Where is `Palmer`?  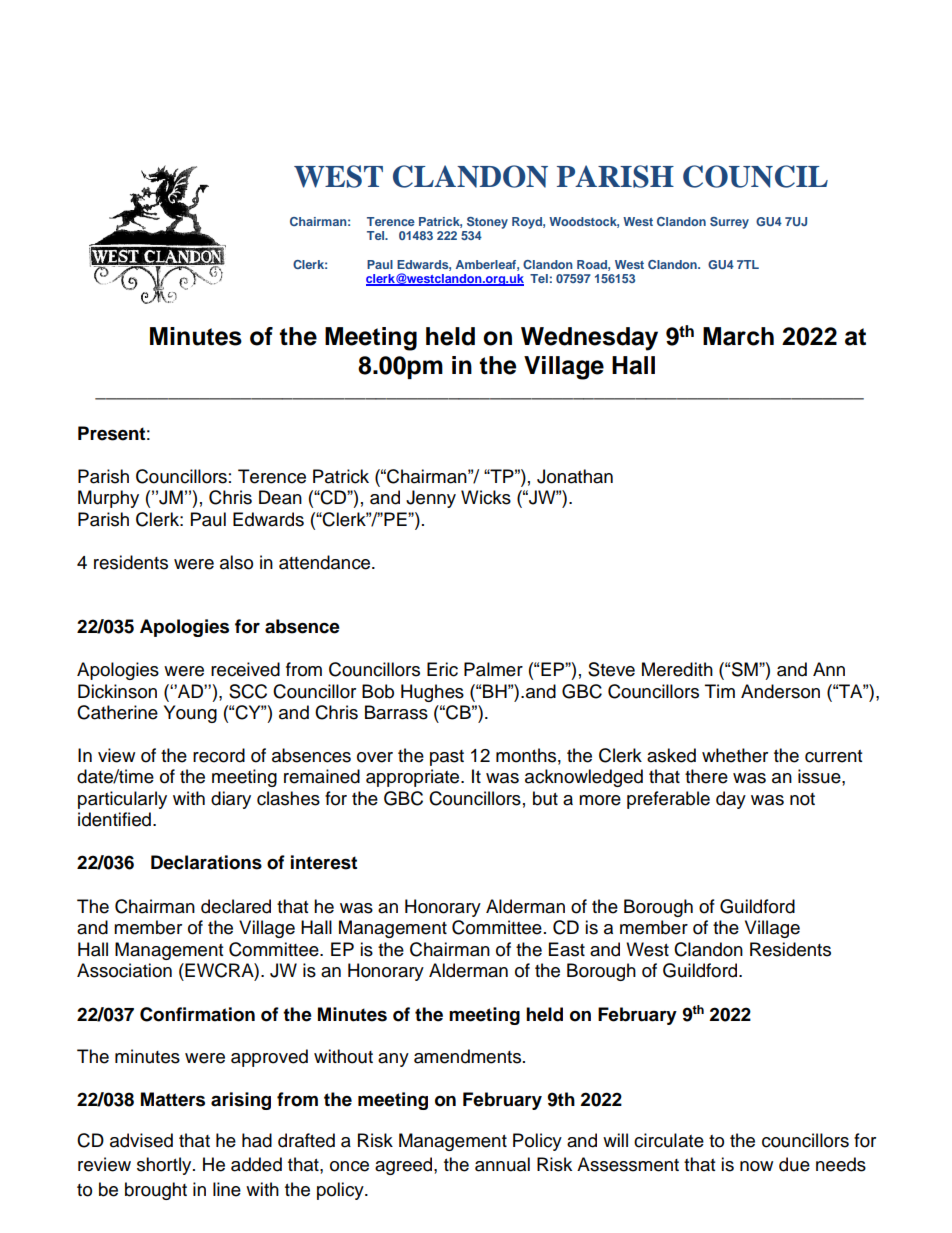
Palmer is located at coordinates (493, 669).
